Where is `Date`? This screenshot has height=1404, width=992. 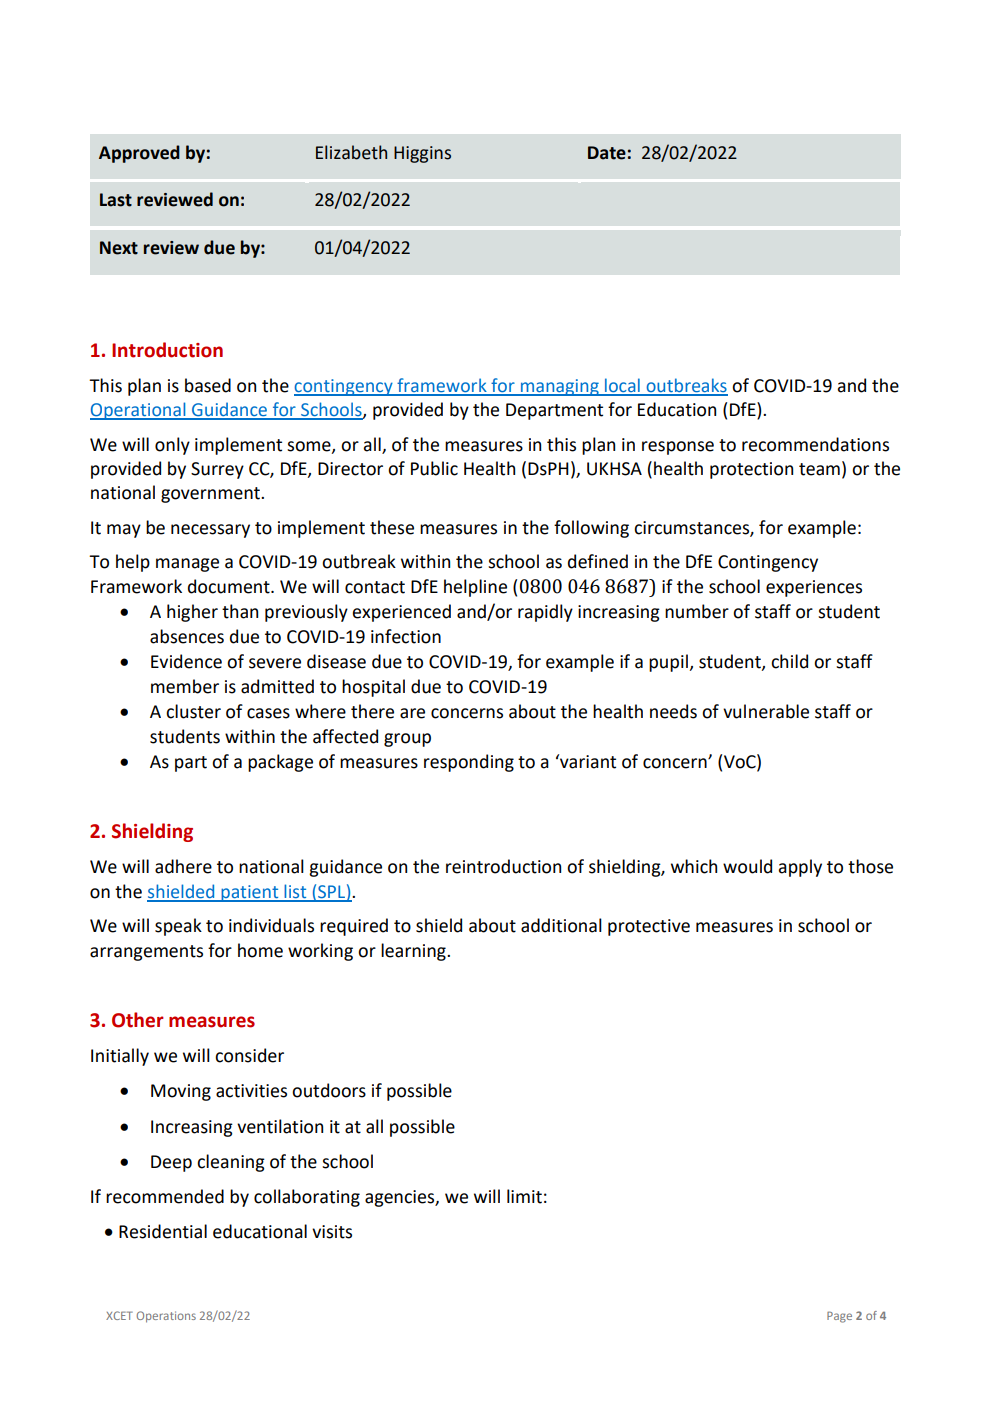 Date is located at coordinates (607, 153).
